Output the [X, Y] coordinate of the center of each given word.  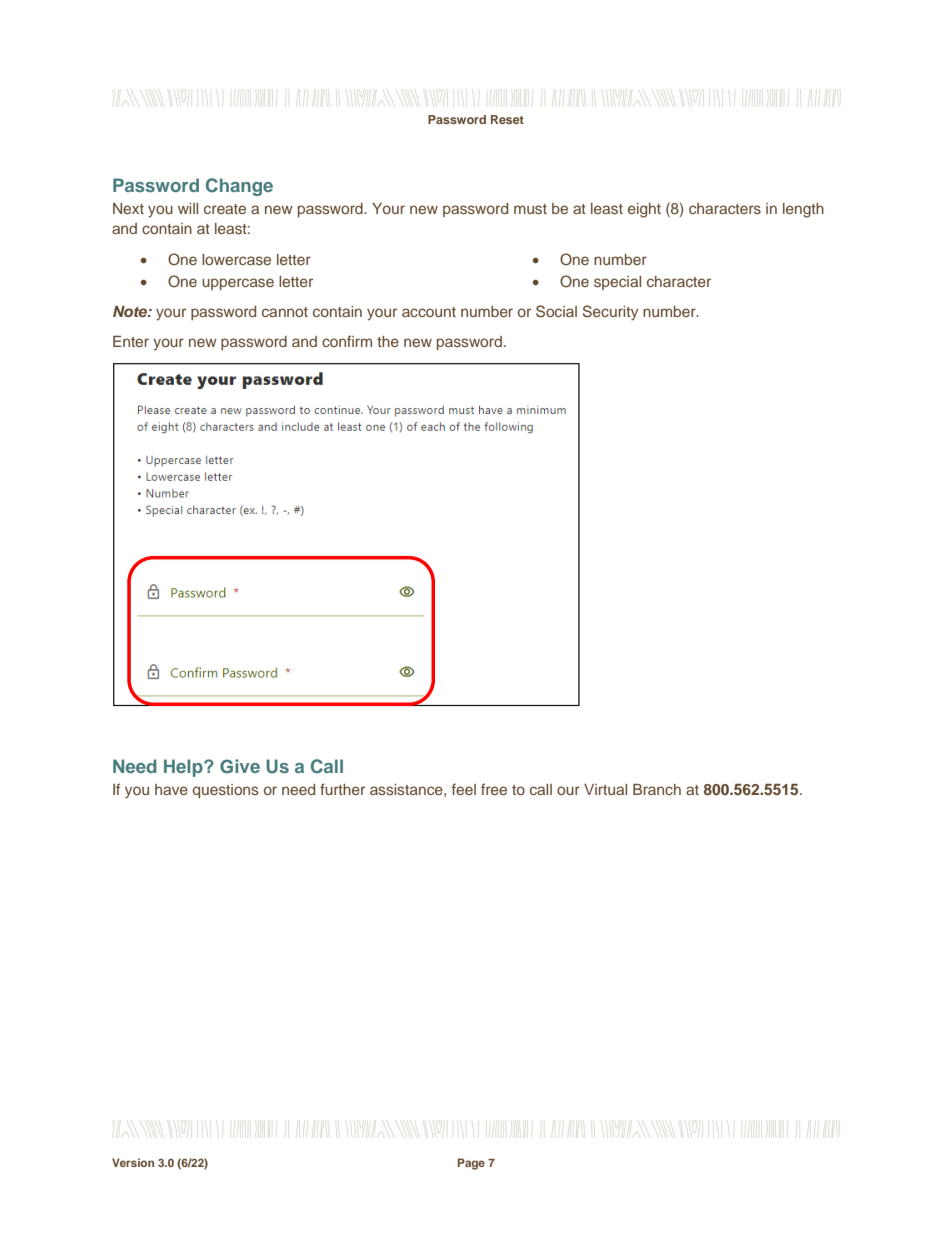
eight [644, 210]
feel [464, 789]
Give [240, 766]
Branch [657, 789]
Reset [507, 119]
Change [239, 187]
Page [471, 1164]
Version [133, 1162]
